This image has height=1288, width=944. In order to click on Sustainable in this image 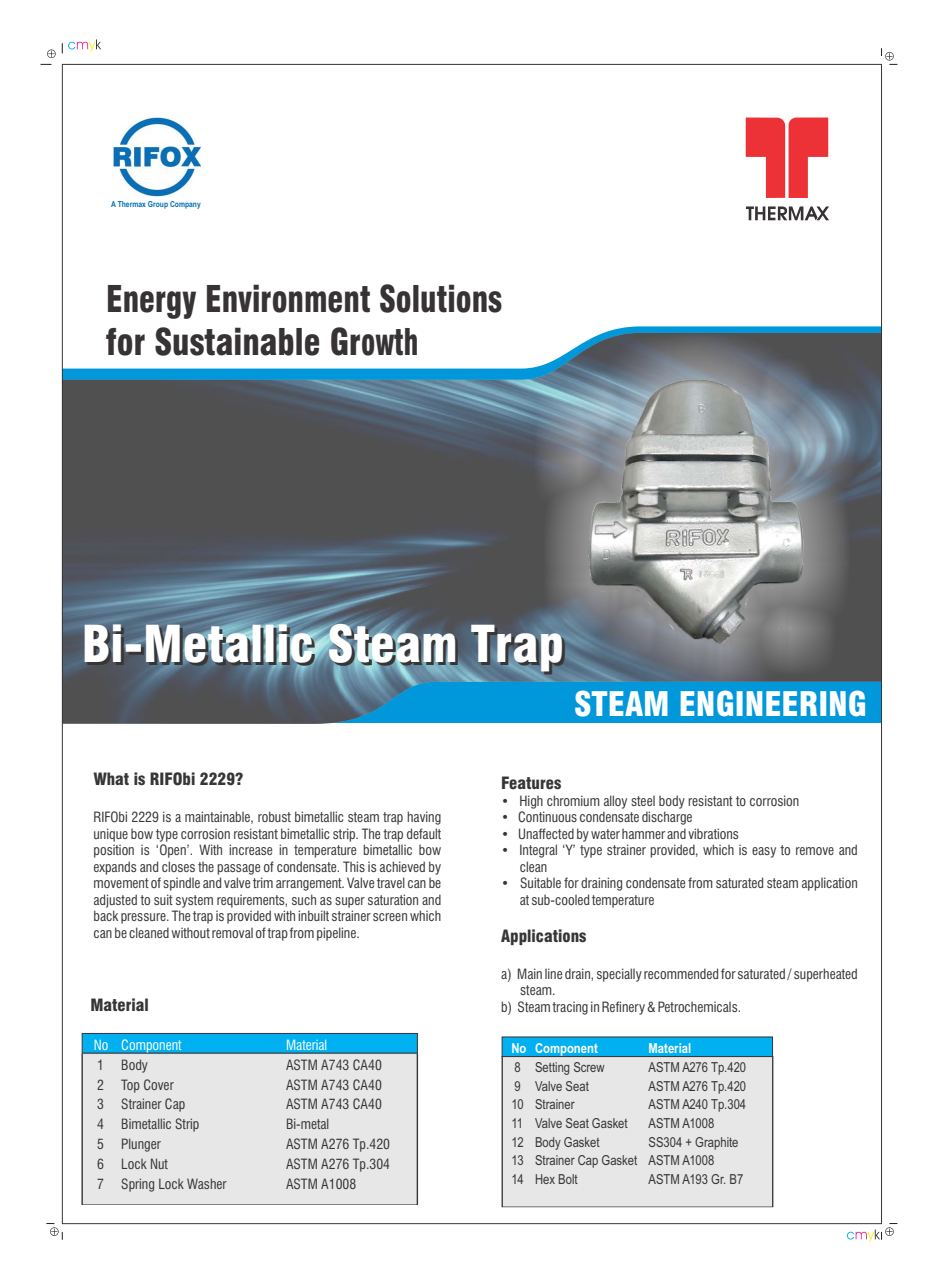, I will do `click(237, 341)`.
